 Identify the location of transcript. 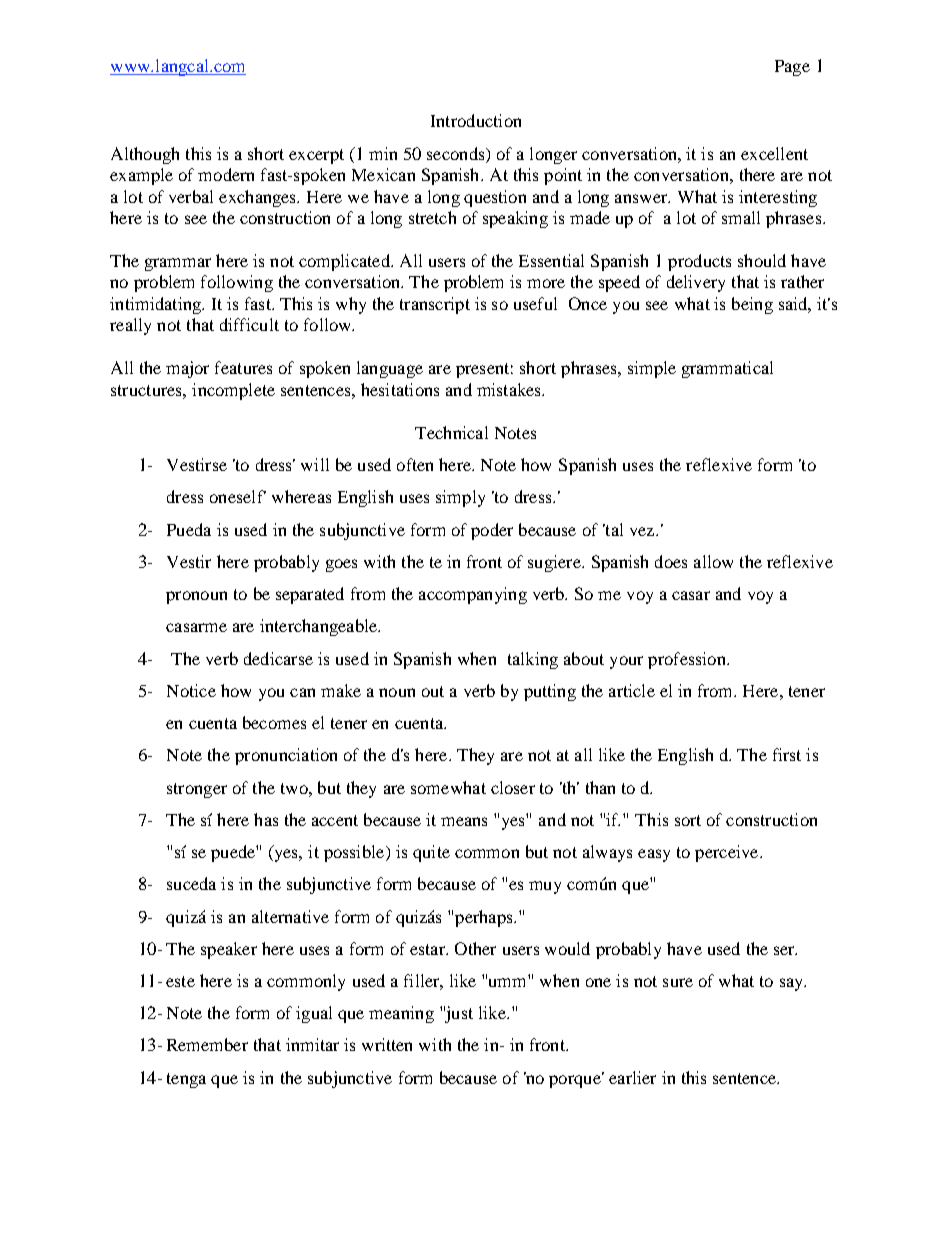
(435, 305).
